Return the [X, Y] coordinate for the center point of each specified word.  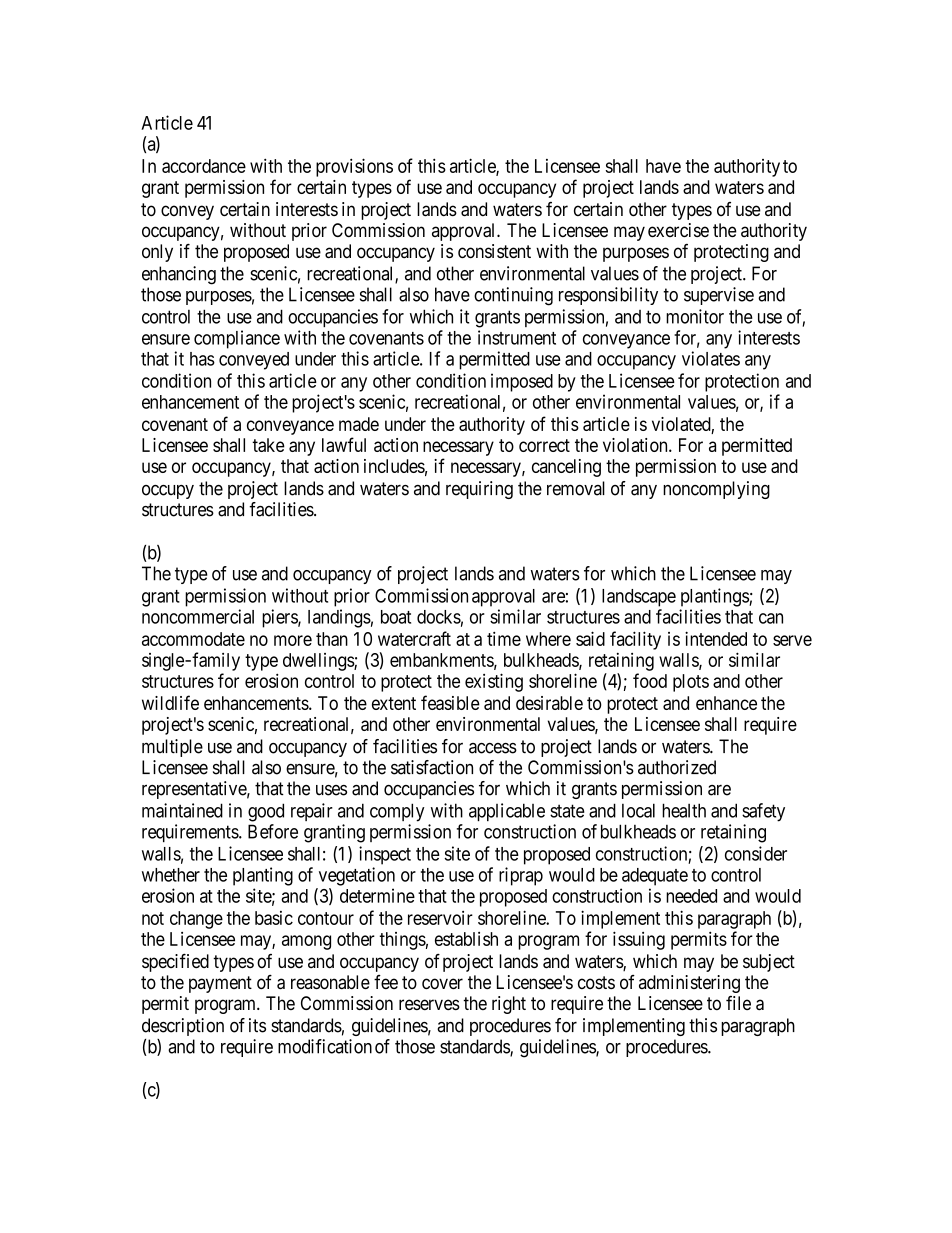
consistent [494, 251]
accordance [204, 166]
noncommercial [198, 616]
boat [396, 617]
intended [716, 638]
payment [220, 984]
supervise [719, 296]
